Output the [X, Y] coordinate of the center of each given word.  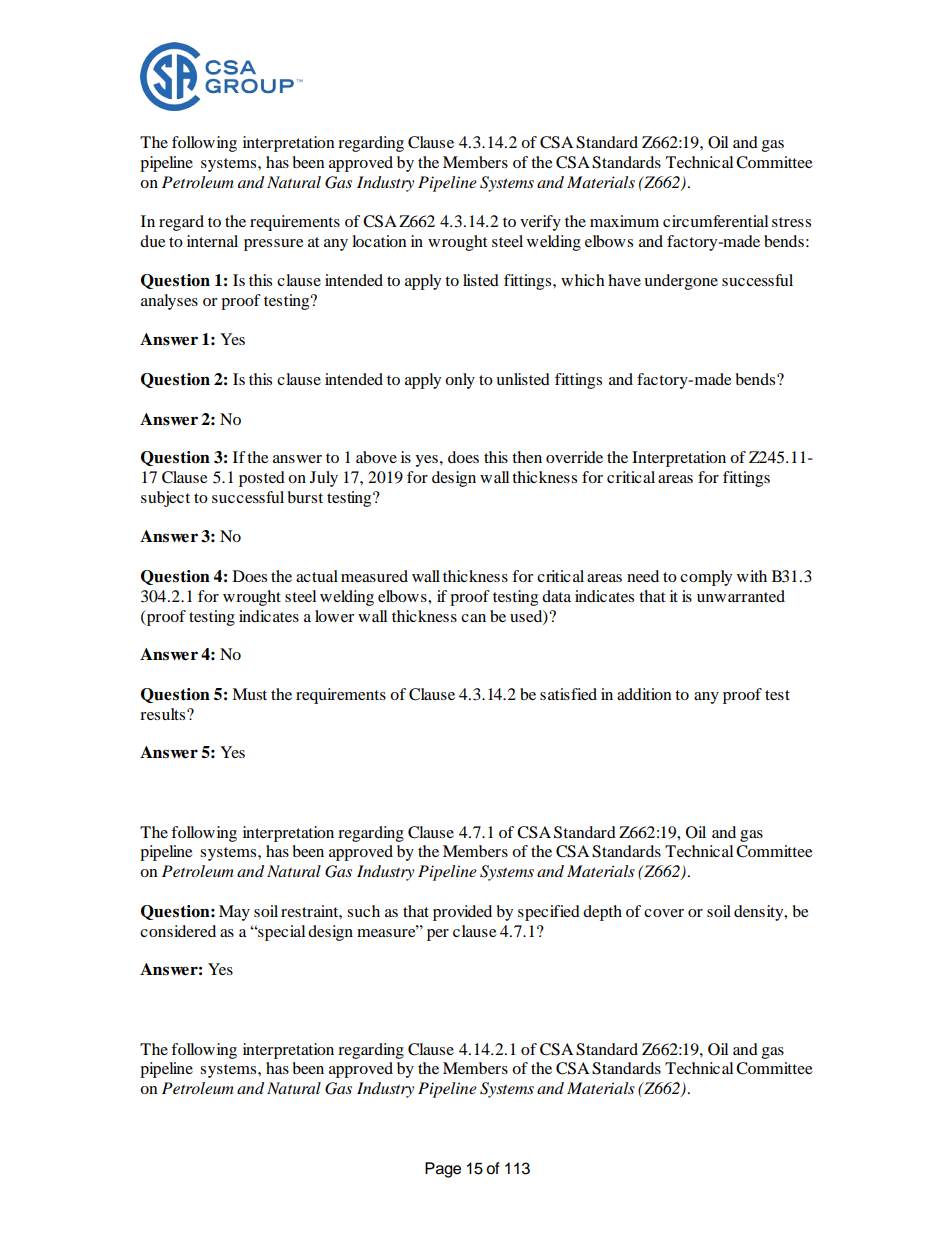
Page [443, 1170]
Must [249, 694]
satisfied [568, 694]
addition [644, 694]
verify [540, 223]
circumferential [715, 221]
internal [212, 241]
